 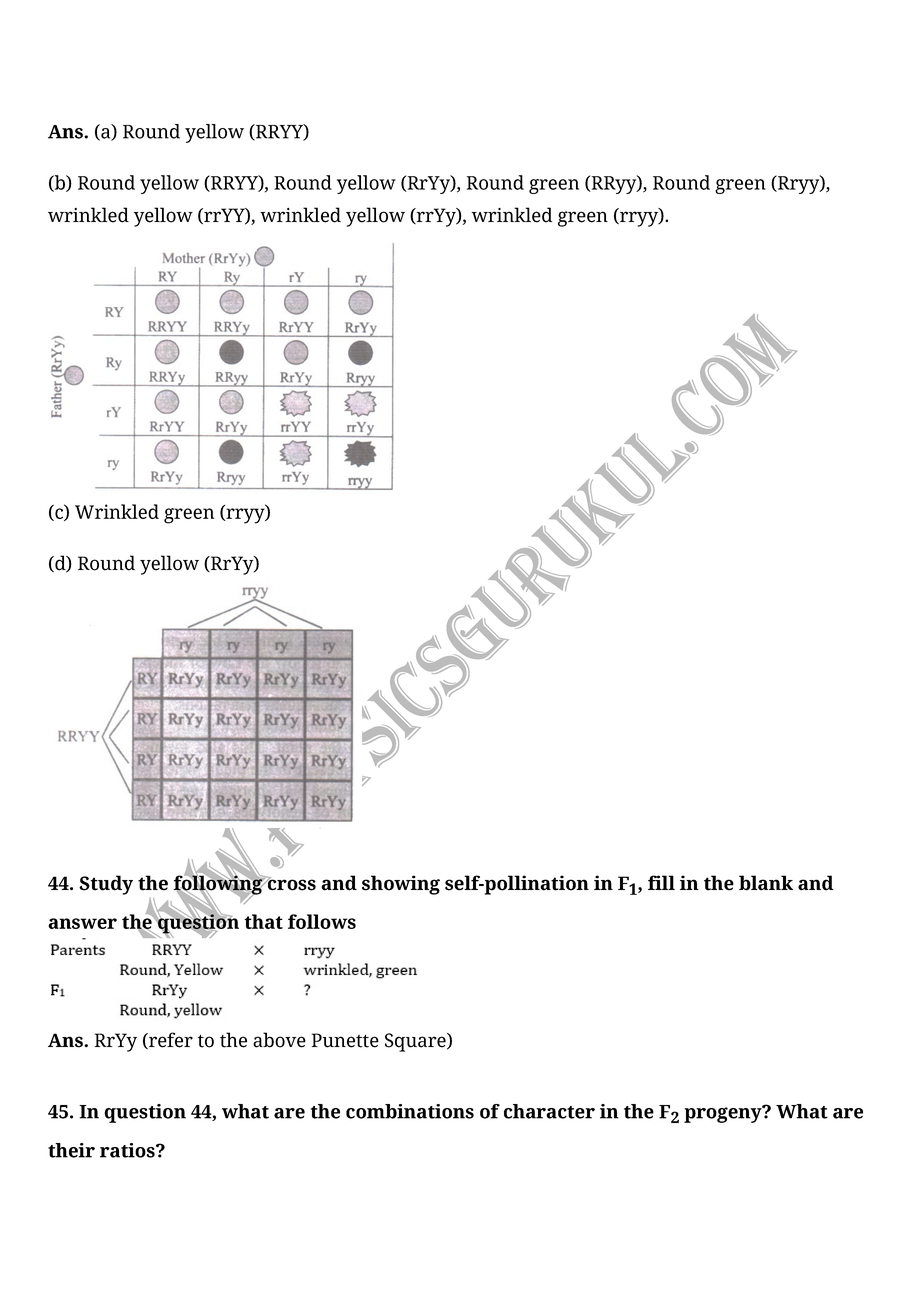 I want to click on fill, so click(x=661, y=882).
